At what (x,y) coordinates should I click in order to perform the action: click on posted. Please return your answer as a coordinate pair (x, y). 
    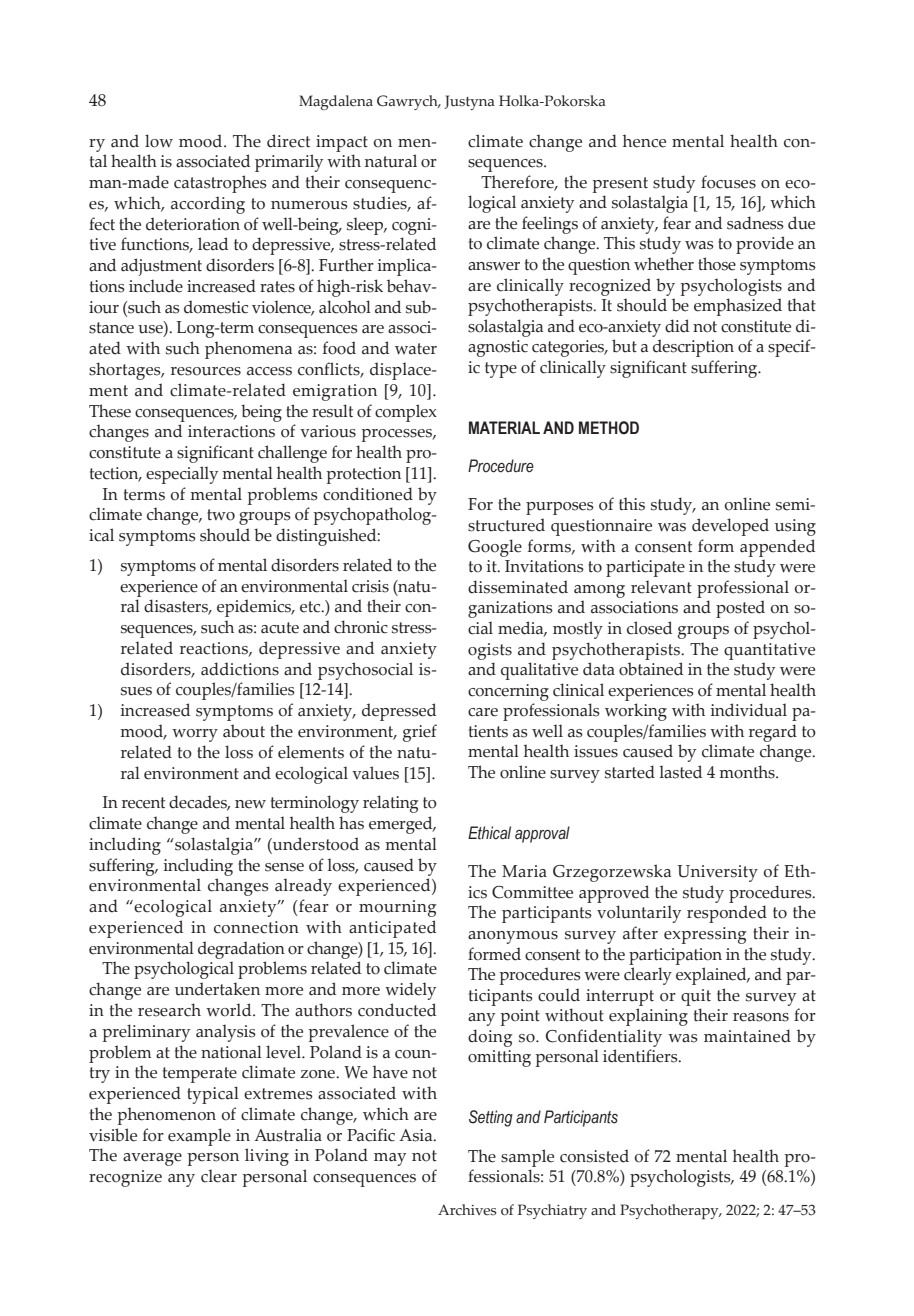
    Looking at the image, I should click on (740, 609).
